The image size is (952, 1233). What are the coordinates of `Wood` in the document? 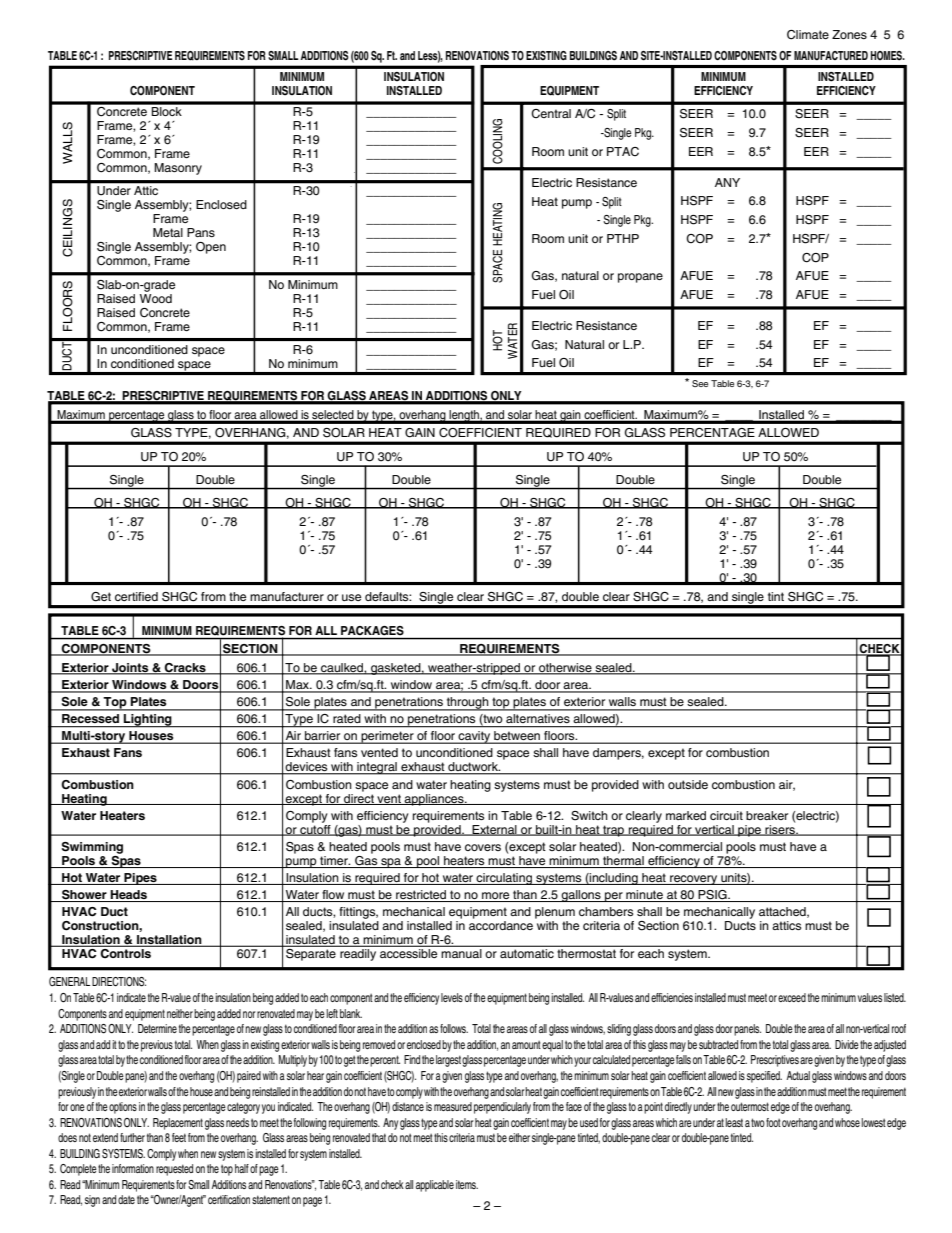 It's located at (156, 297).
